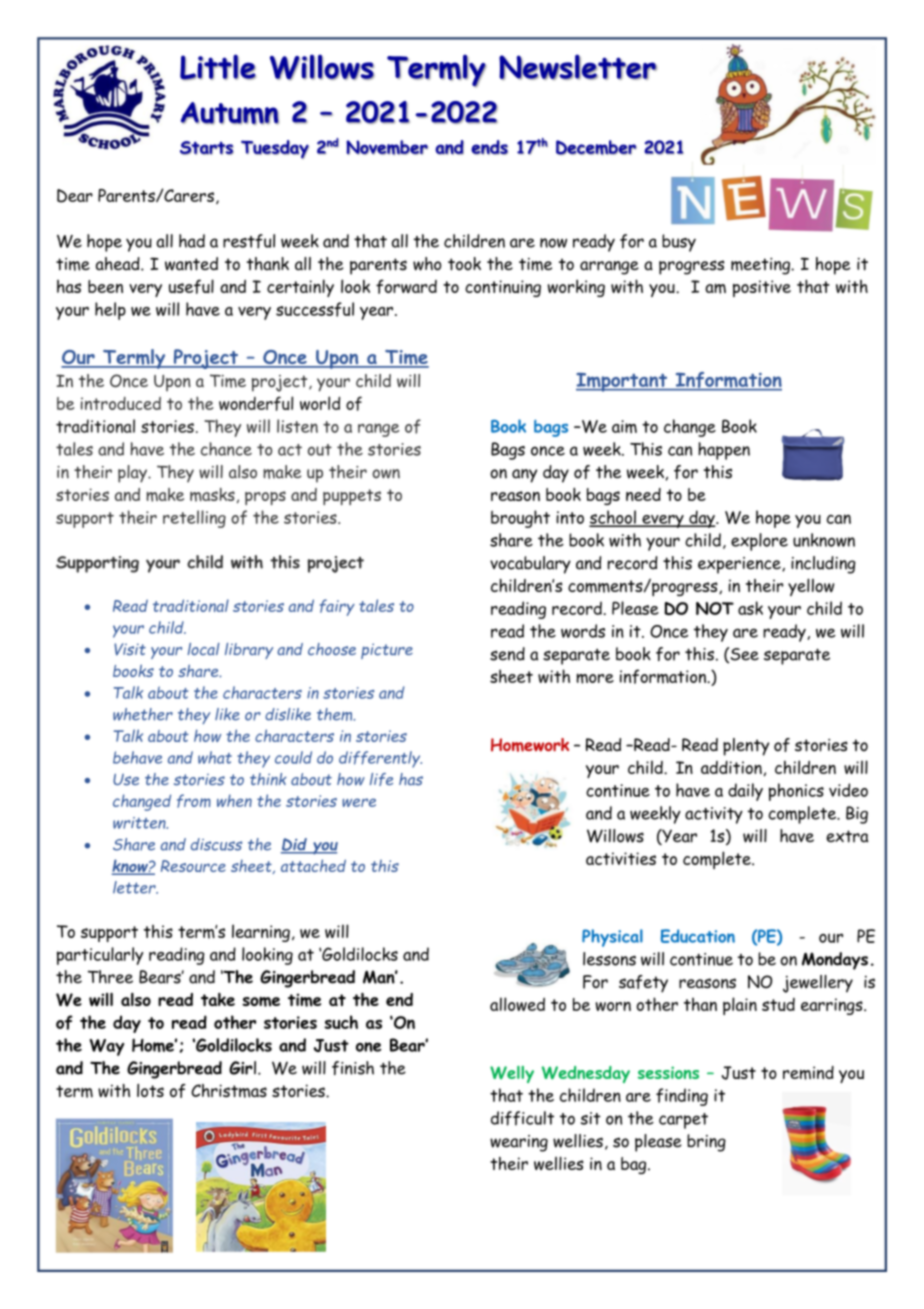 The height and width of the screenshot is (1309, 924). What do you see at coordinates (759, 542) in the screenshot?
I see `explore` at bounding box center [759, 542].
